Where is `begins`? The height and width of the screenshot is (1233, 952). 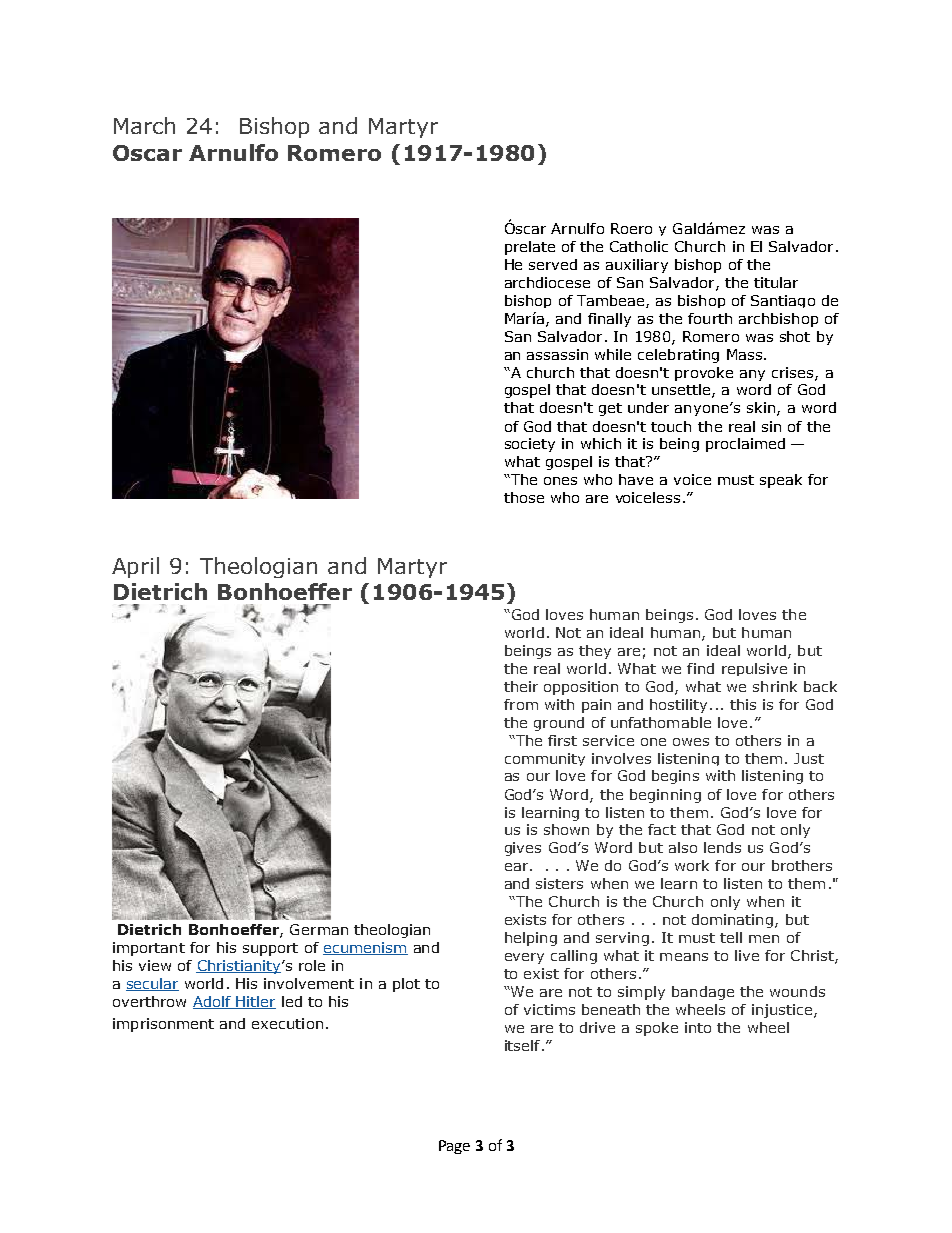
begins is located at coordinates (675, 777).
